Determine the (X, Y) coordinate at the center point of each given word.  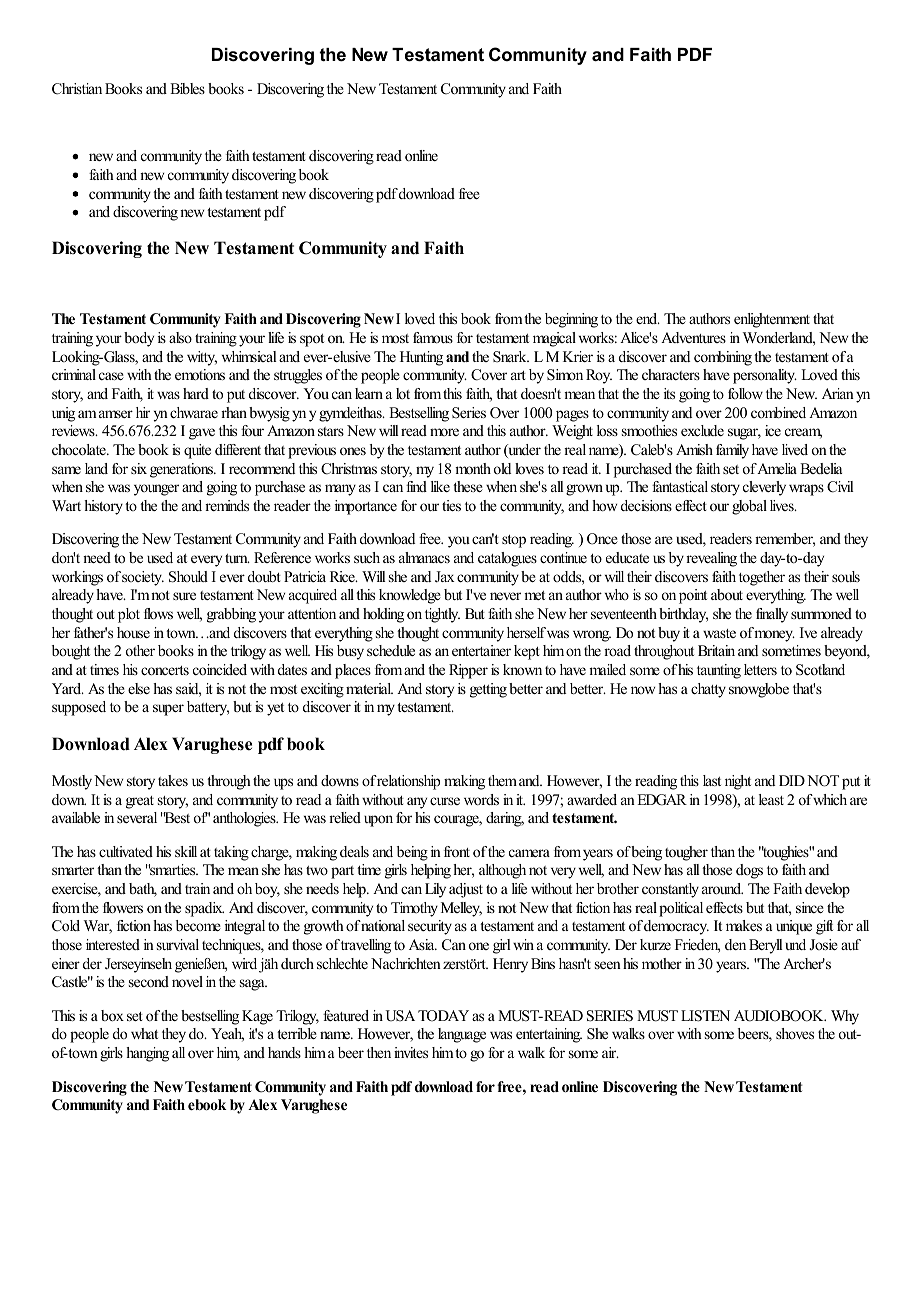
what (144, 1033)
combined (778, 412)
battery (208, 708)
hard (196, 393)
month (473, 468)
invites (411, 1052)
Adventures (693, 337)
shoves (795, 1033)
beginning (571, 320)
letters (760, 669)
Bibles (187, 88)
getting (488, 690)
